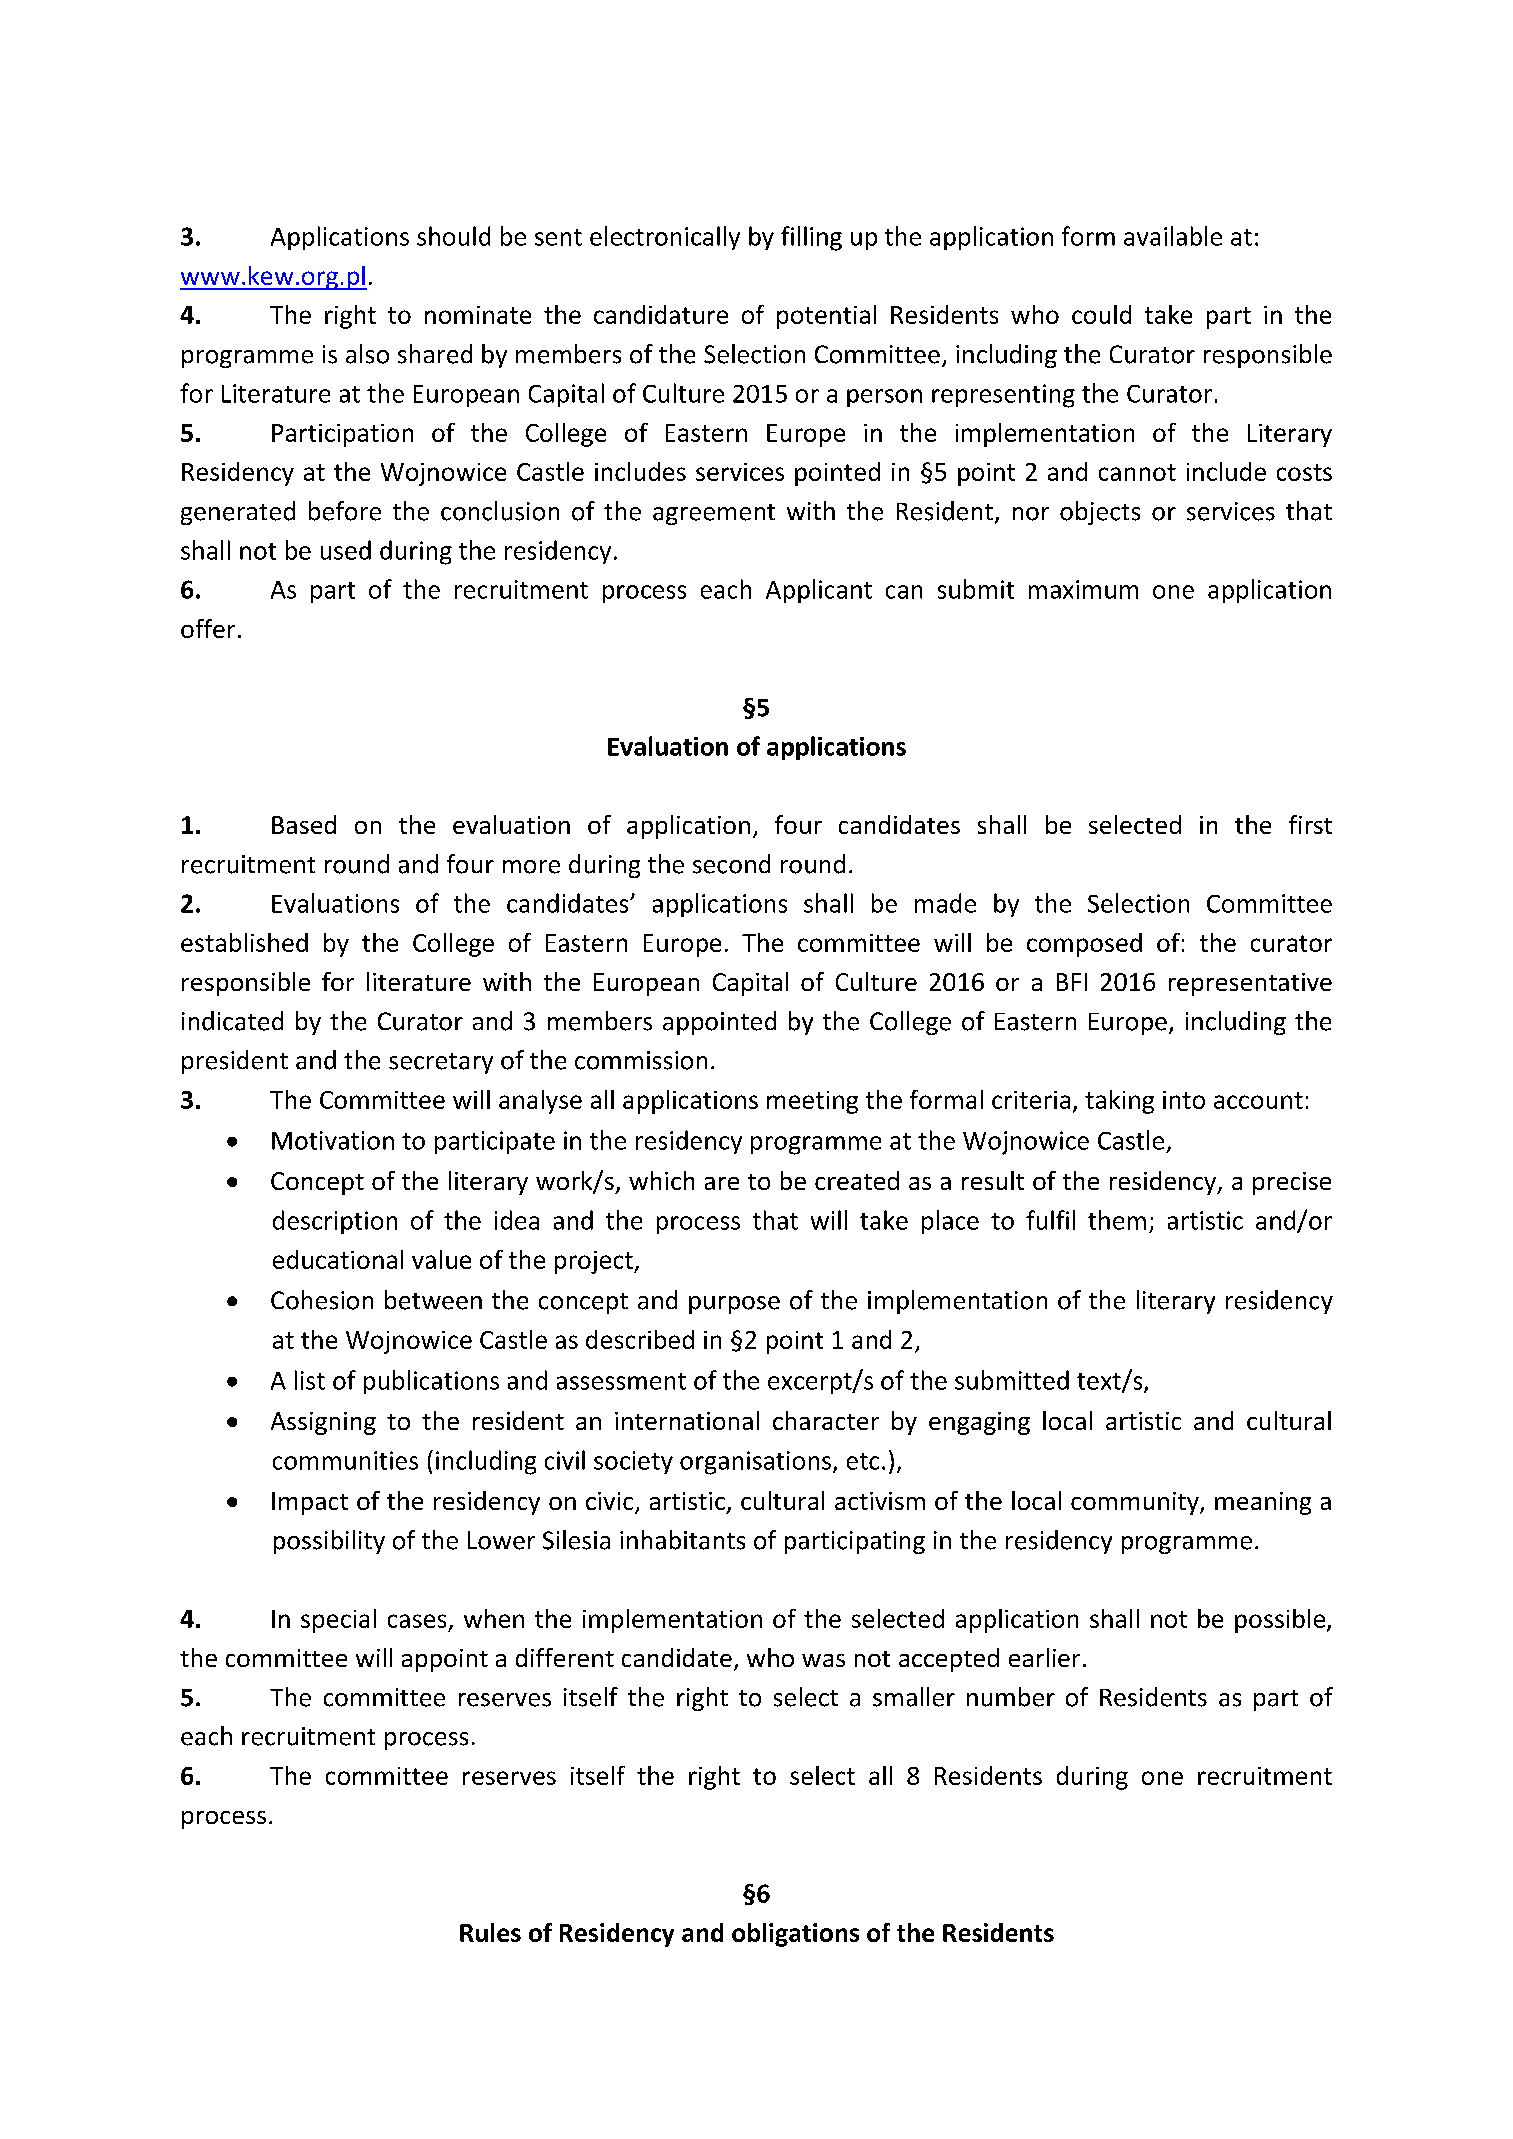  Describe the element at coordinates (1011, 1697) in the screenshot. I see `number` at that location.
